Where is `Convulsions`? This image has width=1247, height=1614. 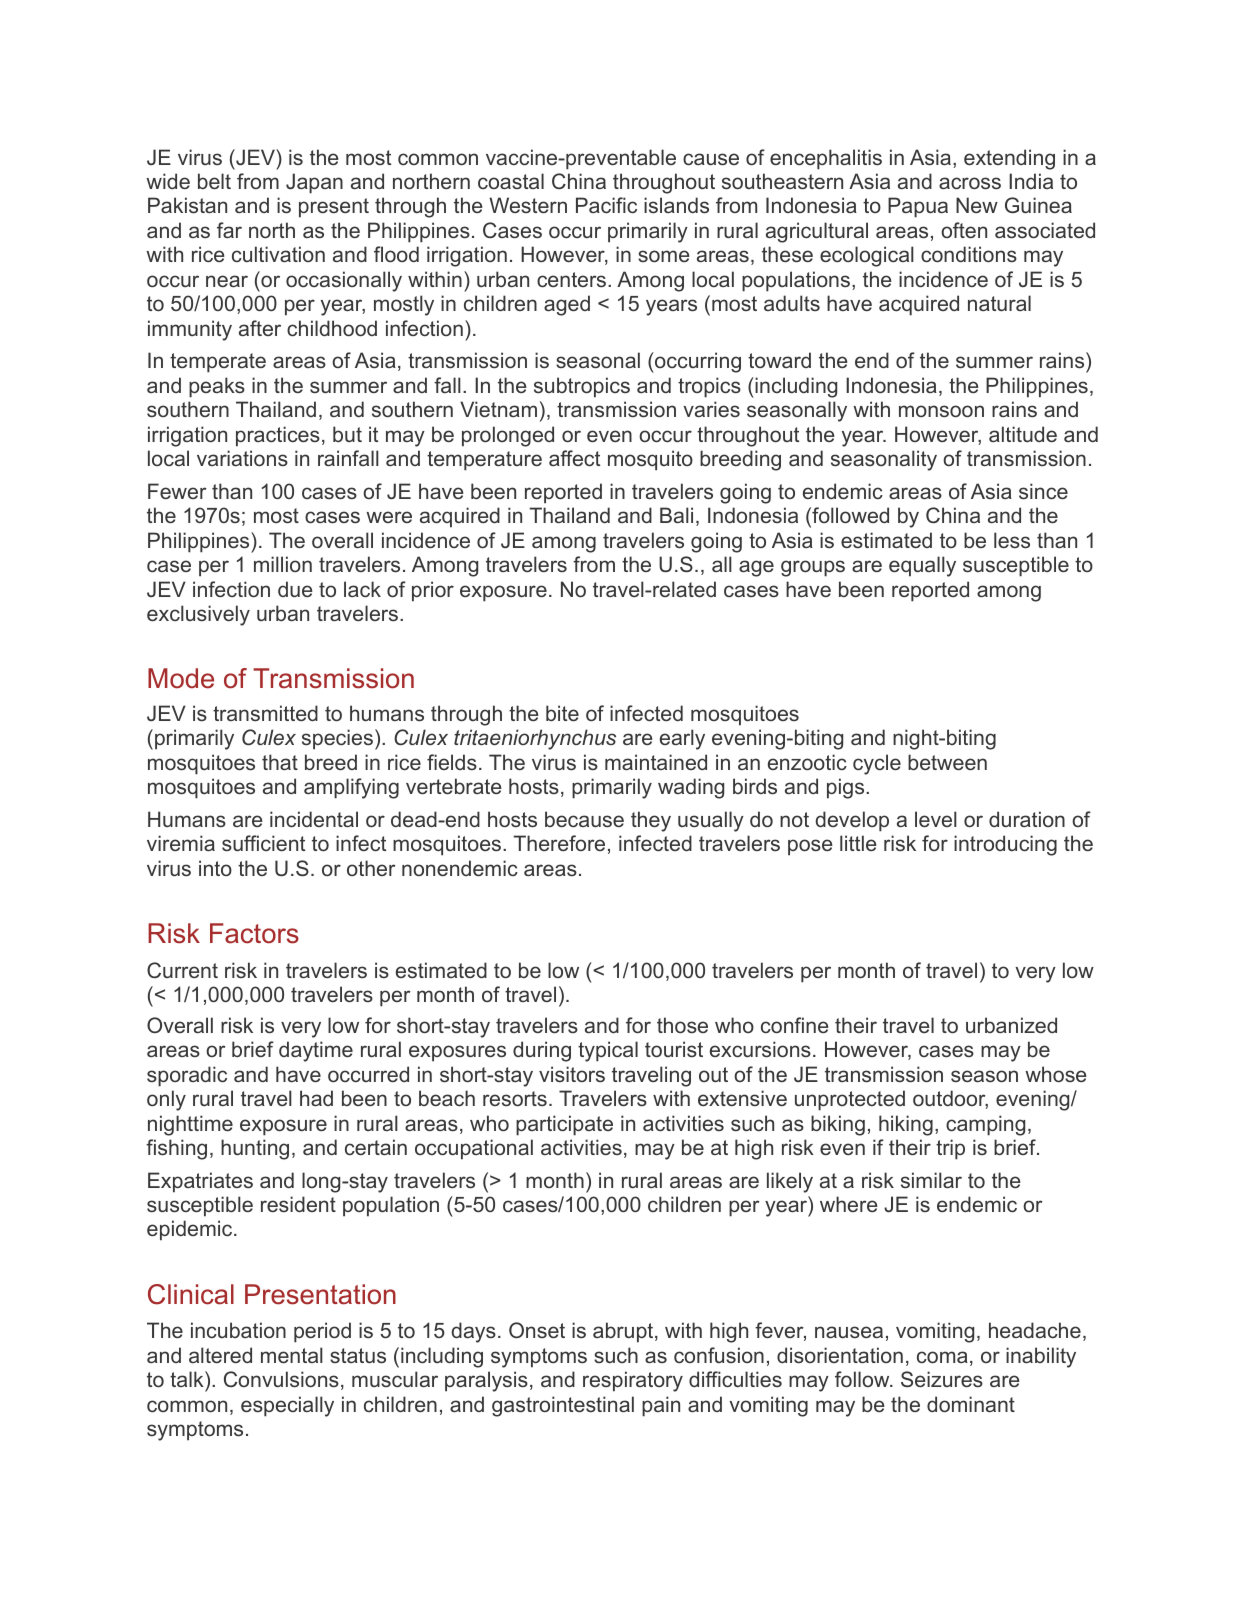 Convulsions is located at coordinates (281, 1379).
